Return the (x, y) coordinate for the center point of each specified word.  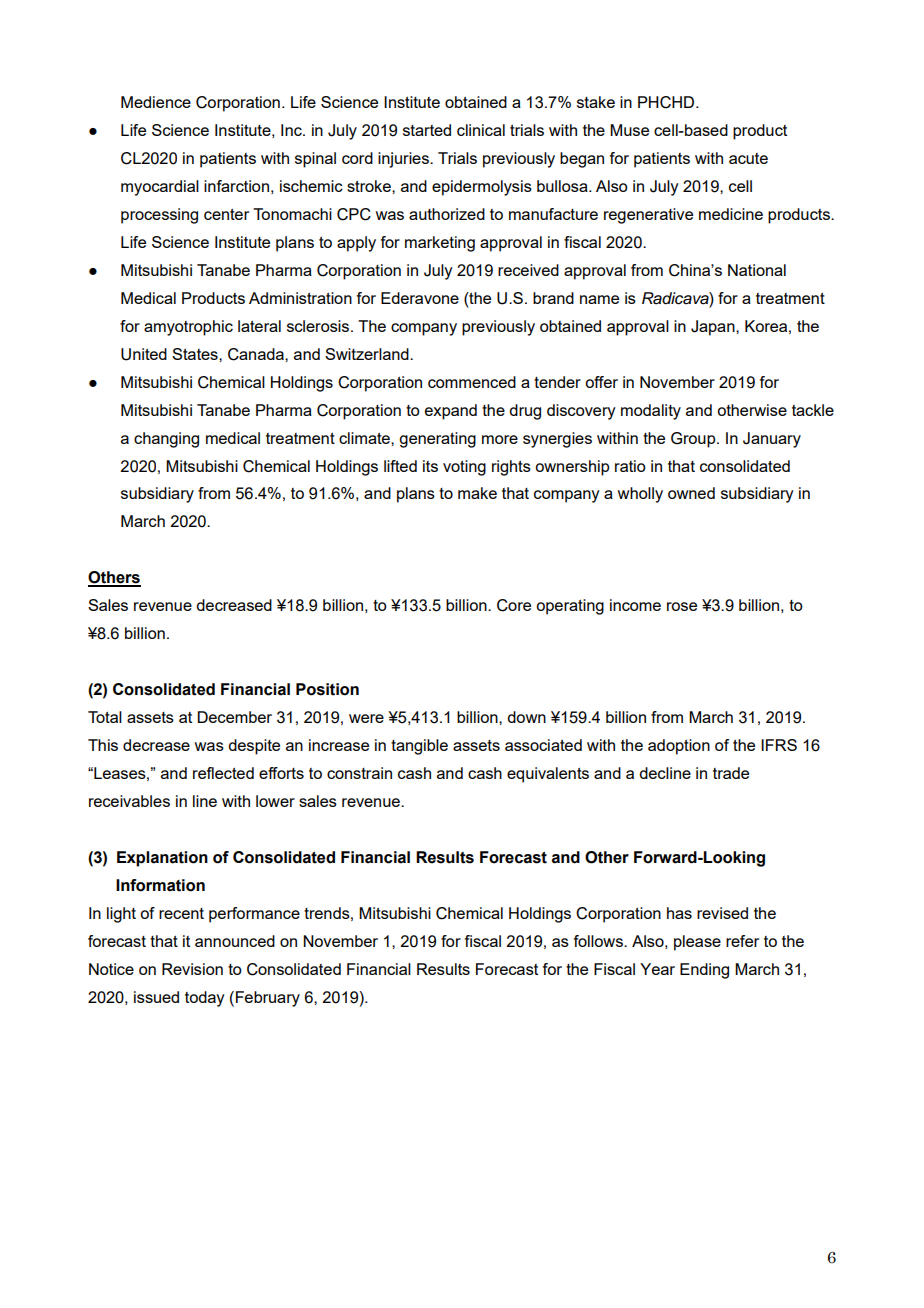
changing (166, 440)
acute (748, 158)
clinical (481, 130)
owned (691, 493)
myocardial (160, 188)
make (477, 493)
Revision (192, 969)
